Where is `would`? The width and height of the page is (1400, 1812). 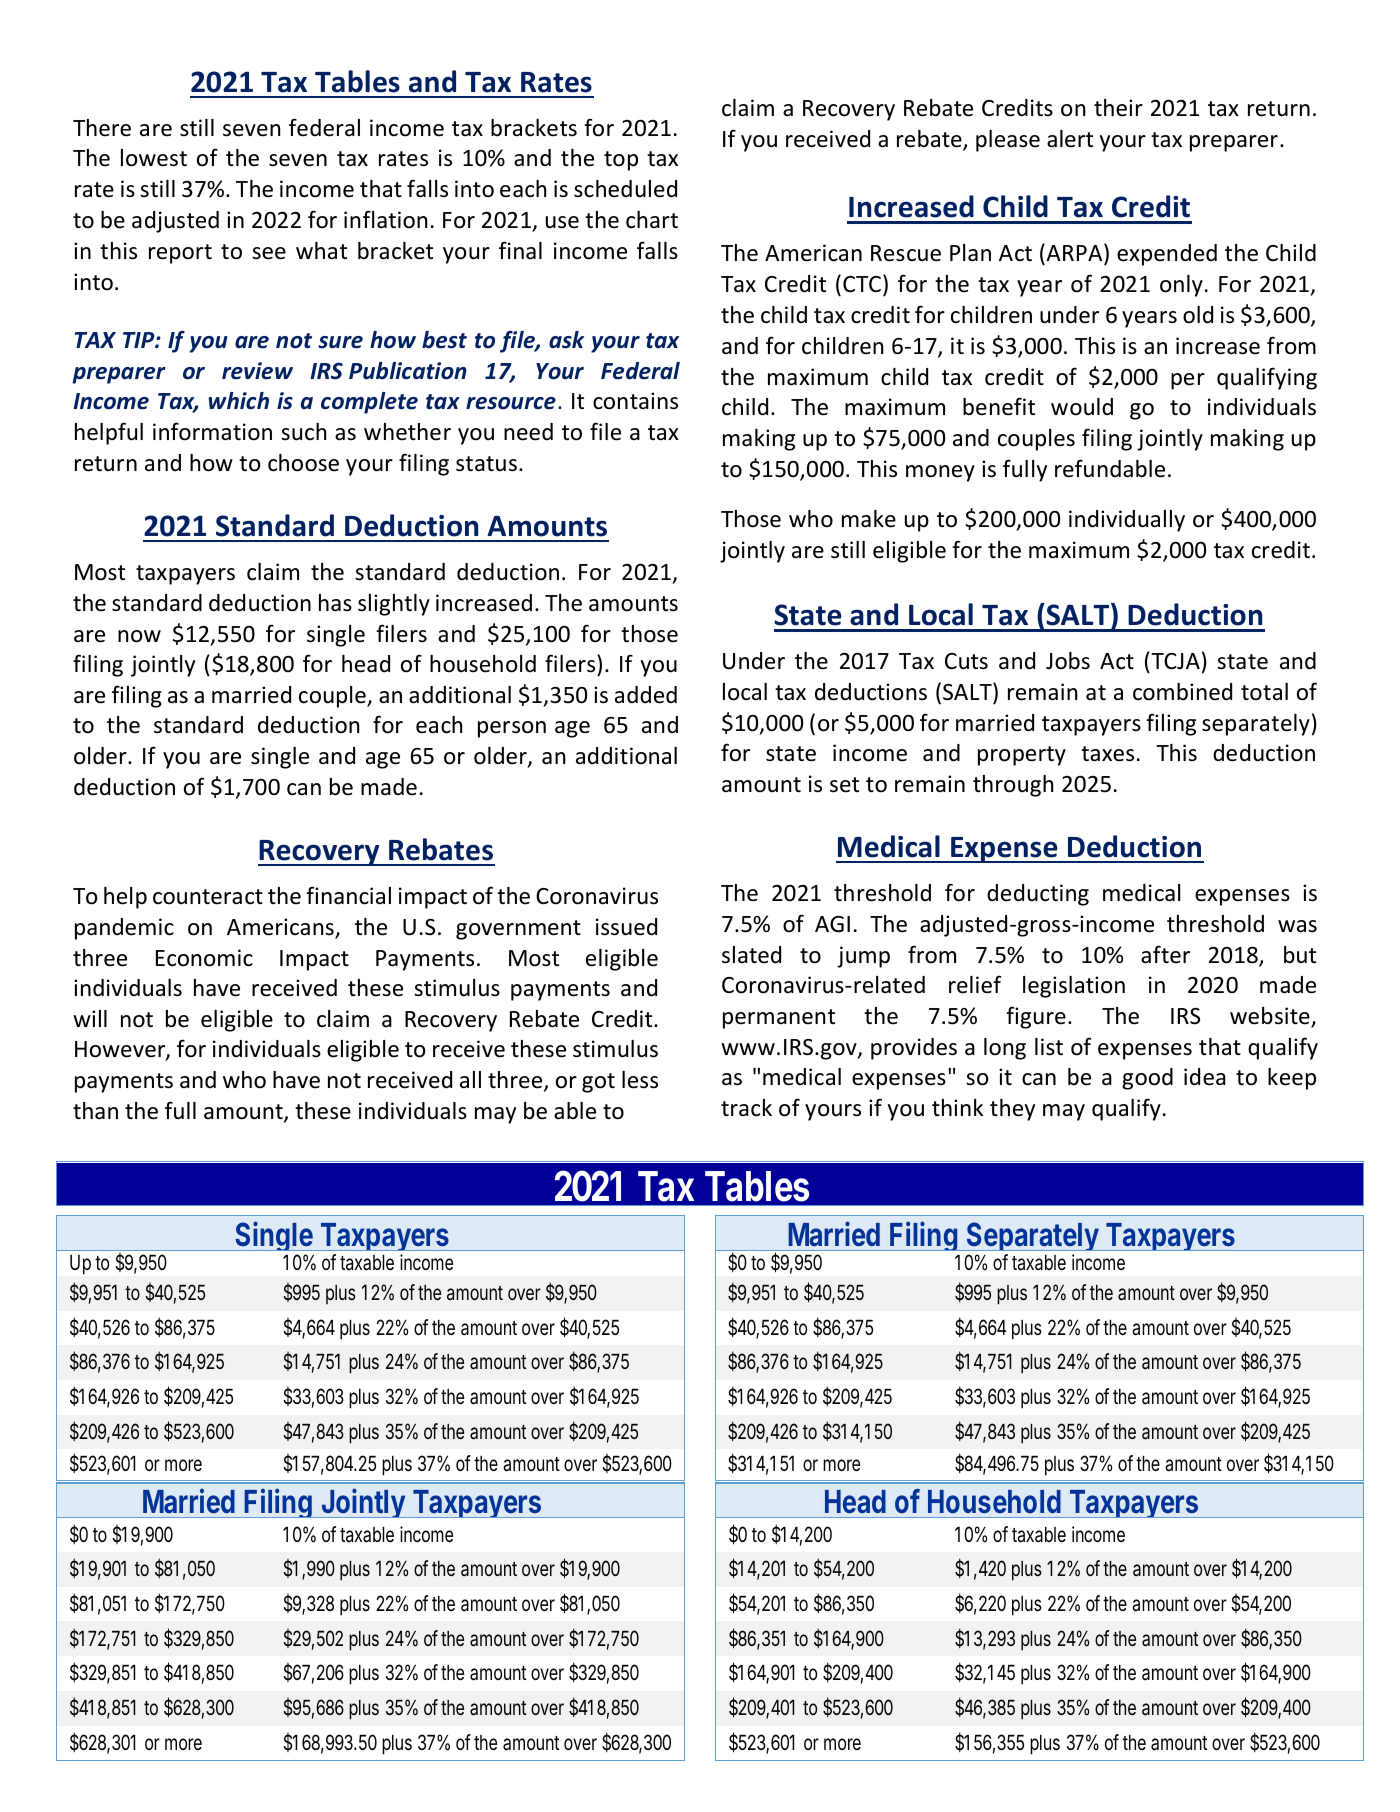
would is located at coordinates (1082, 407).
